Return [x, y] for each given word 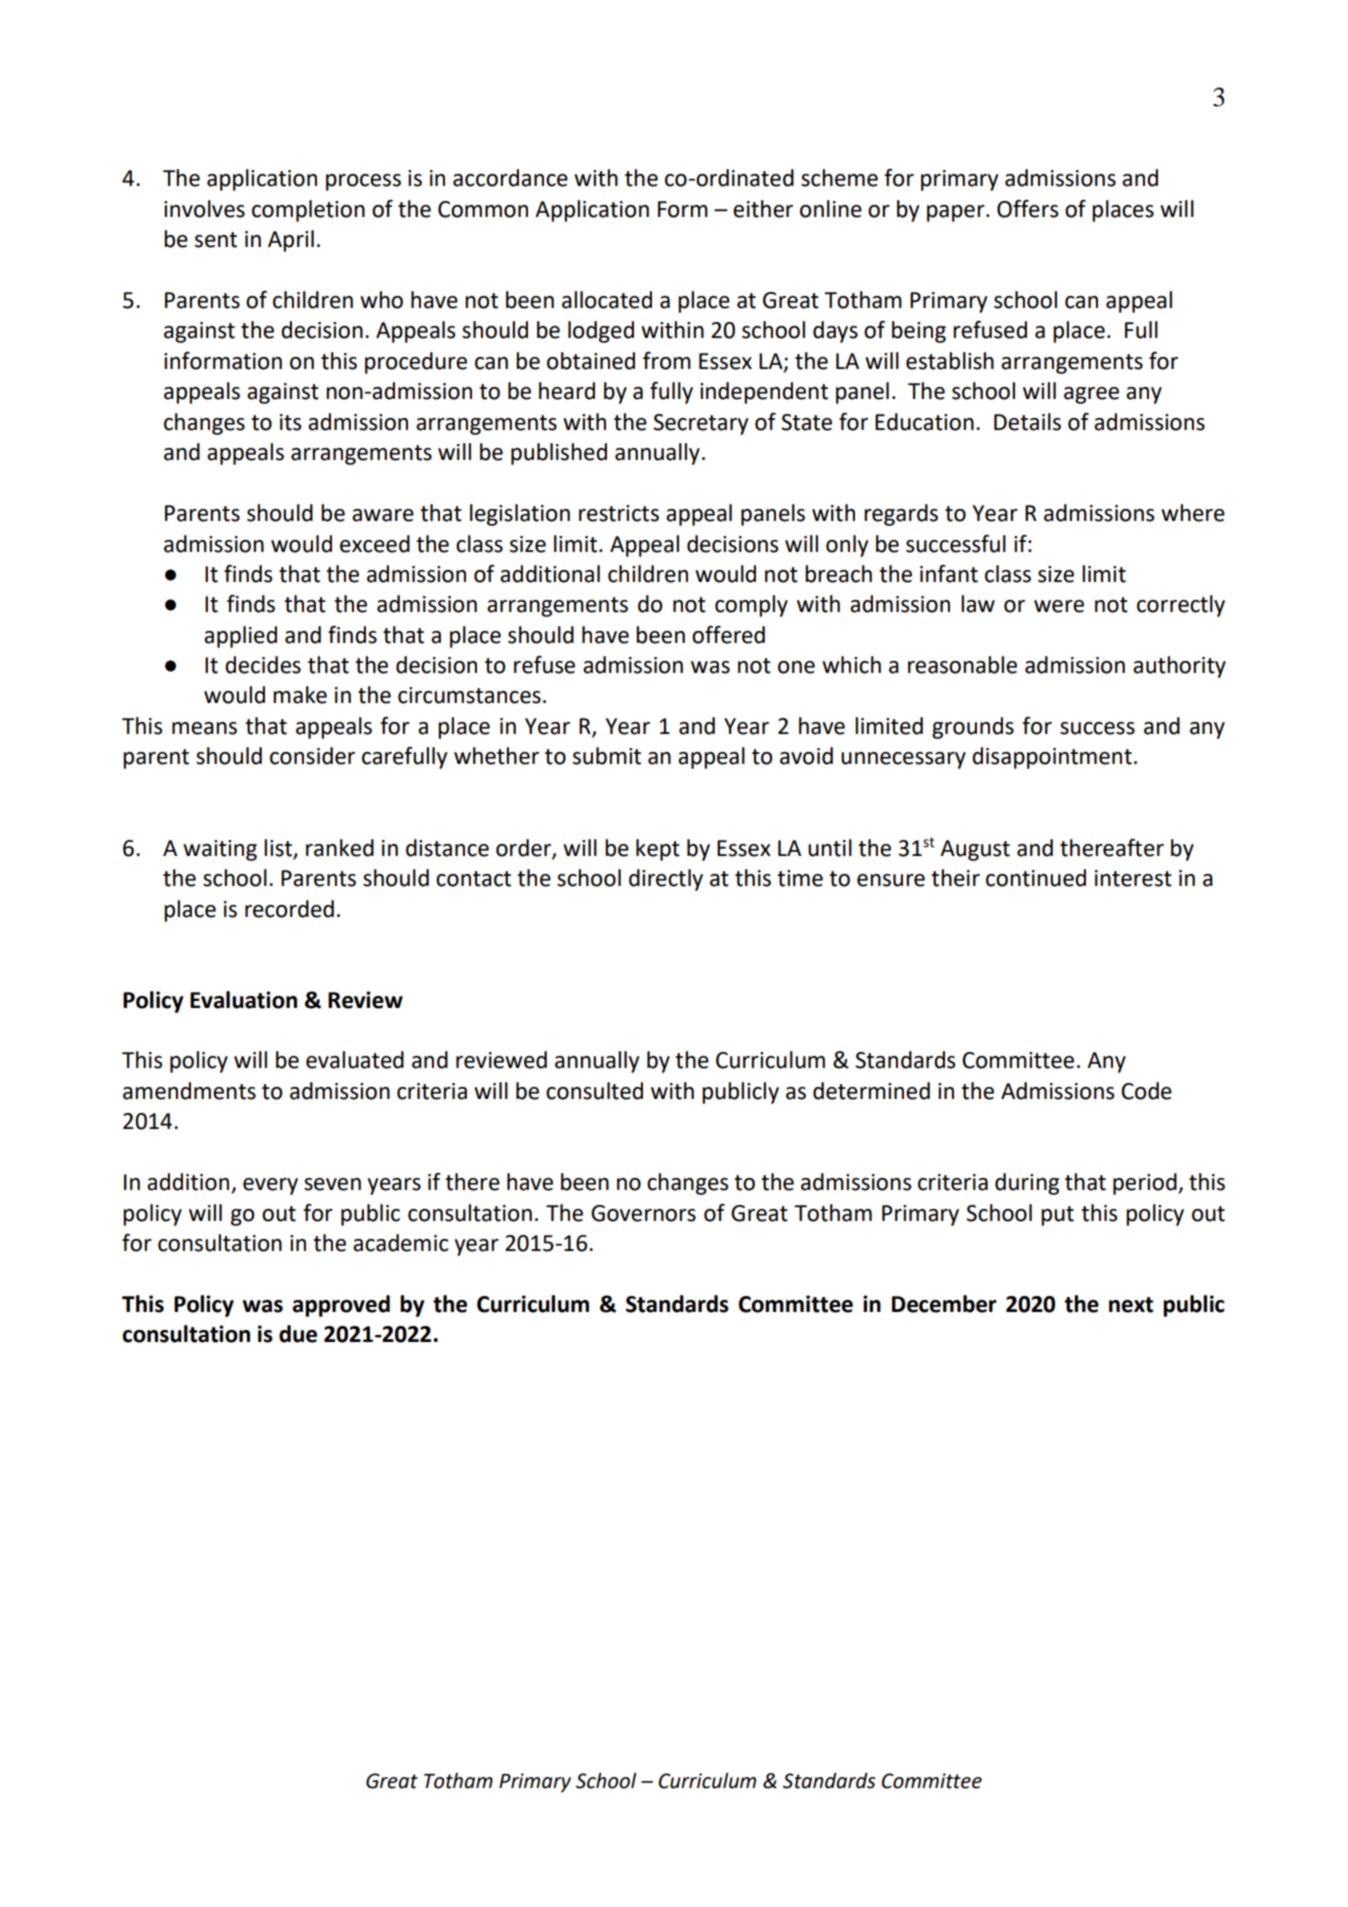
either [763, 209]
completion [308, 211]
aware [383, 515]
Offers [1027, 209]
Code [1146, 1091]
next [1131, 1305]
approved [341, 1306]
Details [1027, 422]
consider [312, 756]
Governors [643, 1213]
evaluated [355, 1060]
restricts [619, 513]
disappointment [1052, 758]
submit [607, 756]
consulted [594, 1091]
